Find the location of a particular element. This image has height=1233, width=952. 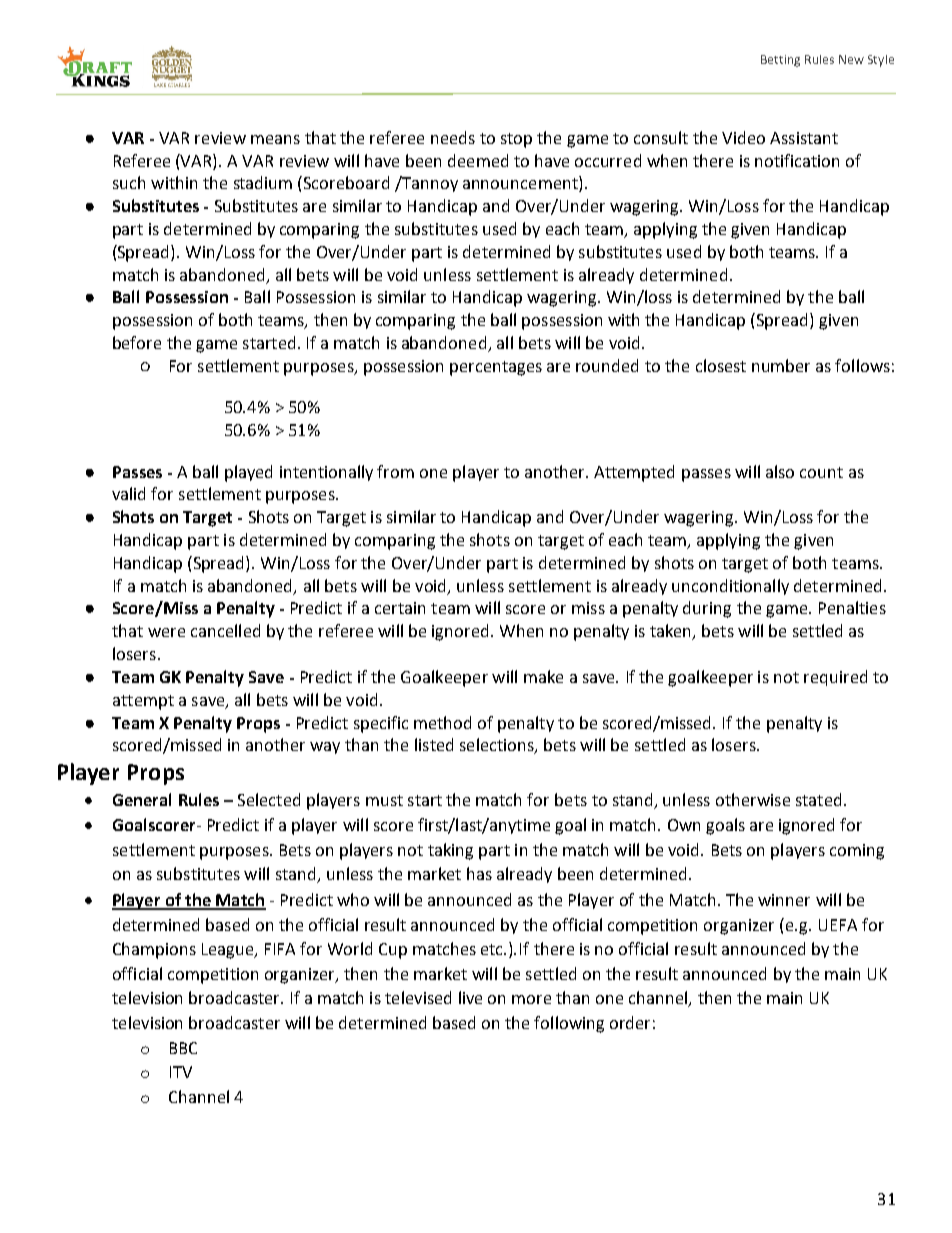

BBC is located at coordinates (183, 1048).
